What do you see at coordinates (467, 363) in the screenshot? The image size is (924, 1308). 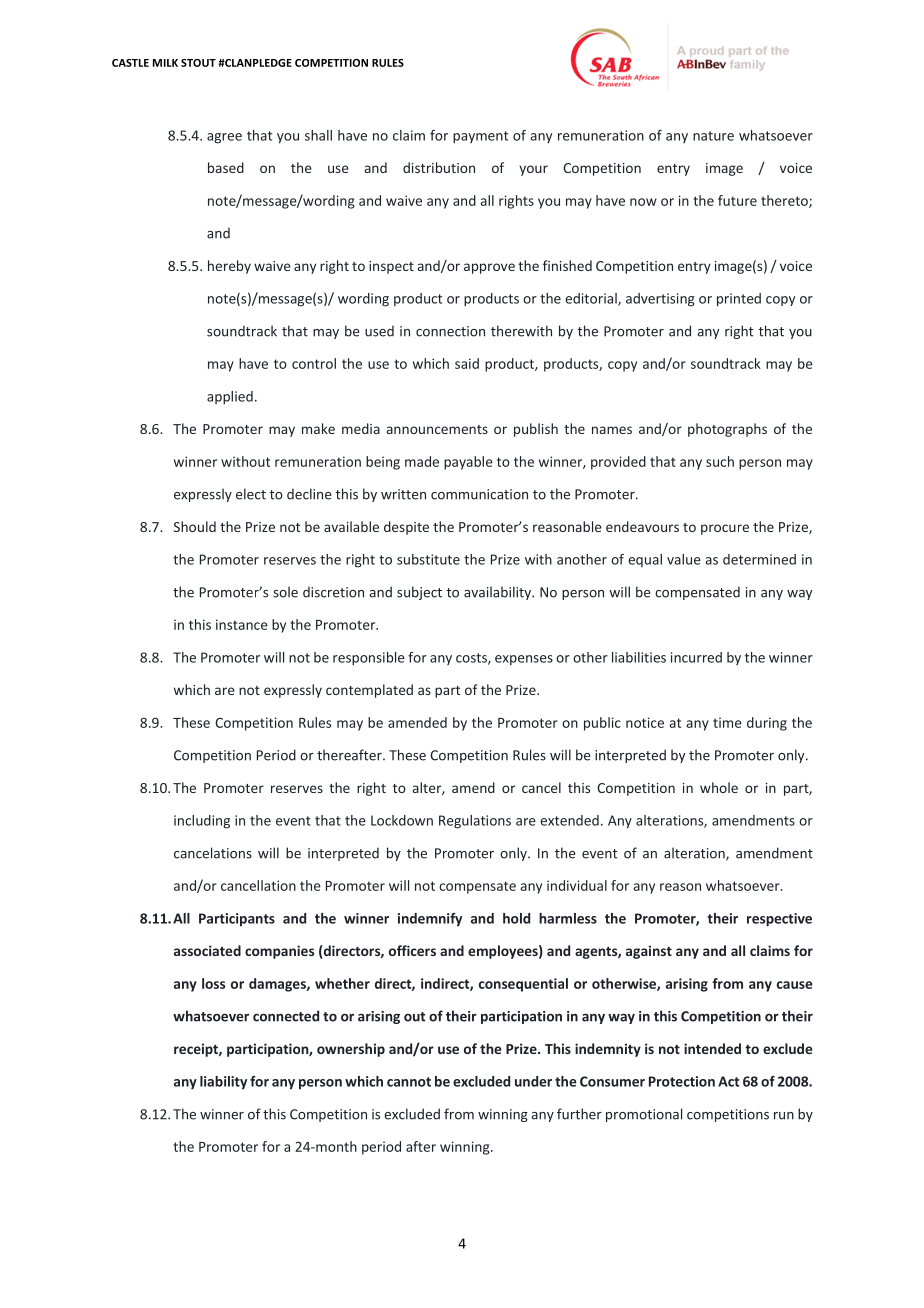 I see `said` at bounding box center [467, 363].
